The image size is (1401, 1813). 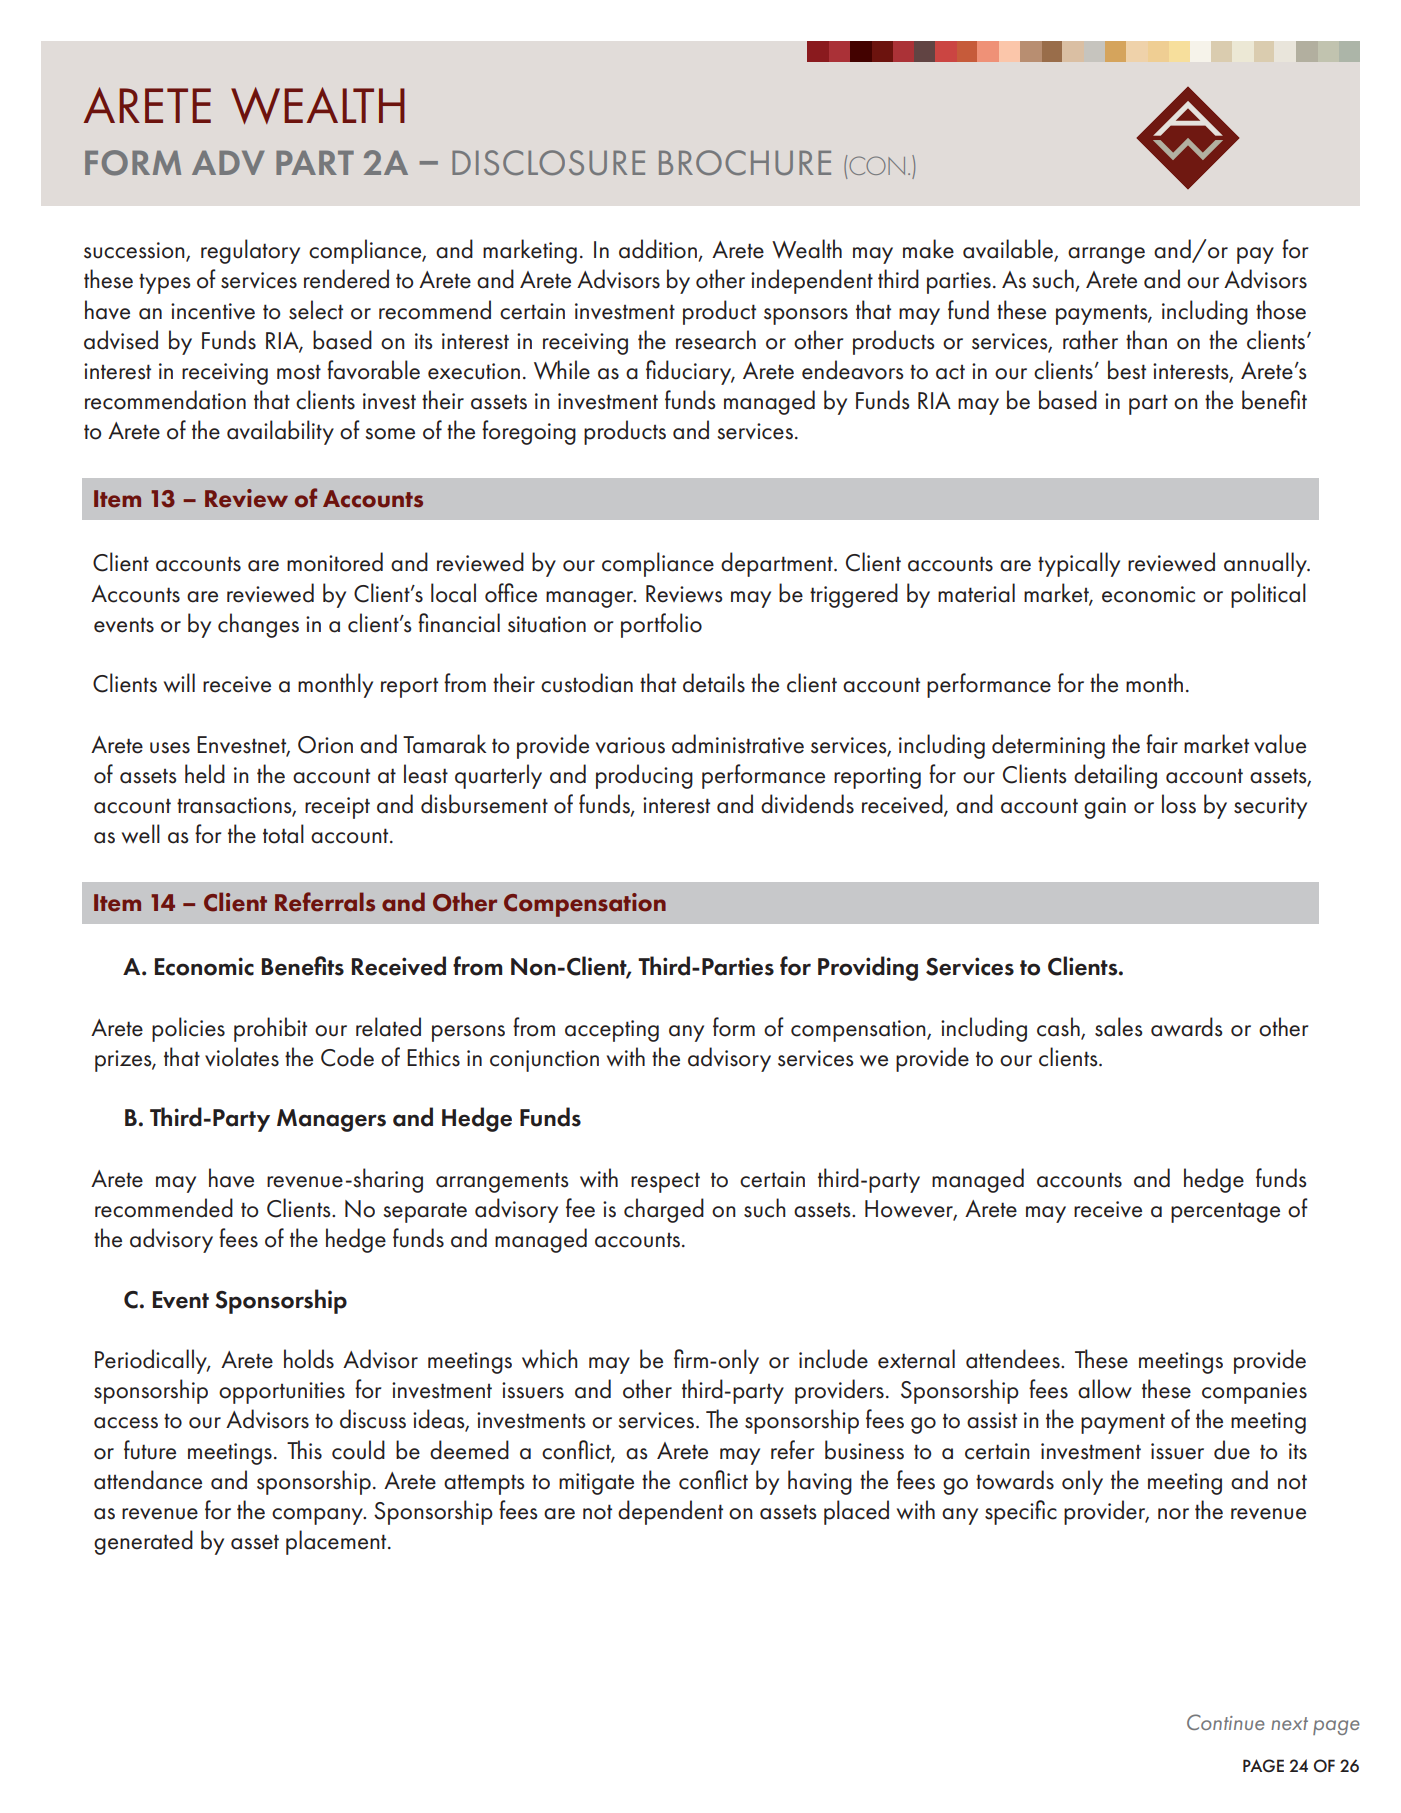 I want to click on separate, so click(x=425, y=1213).
